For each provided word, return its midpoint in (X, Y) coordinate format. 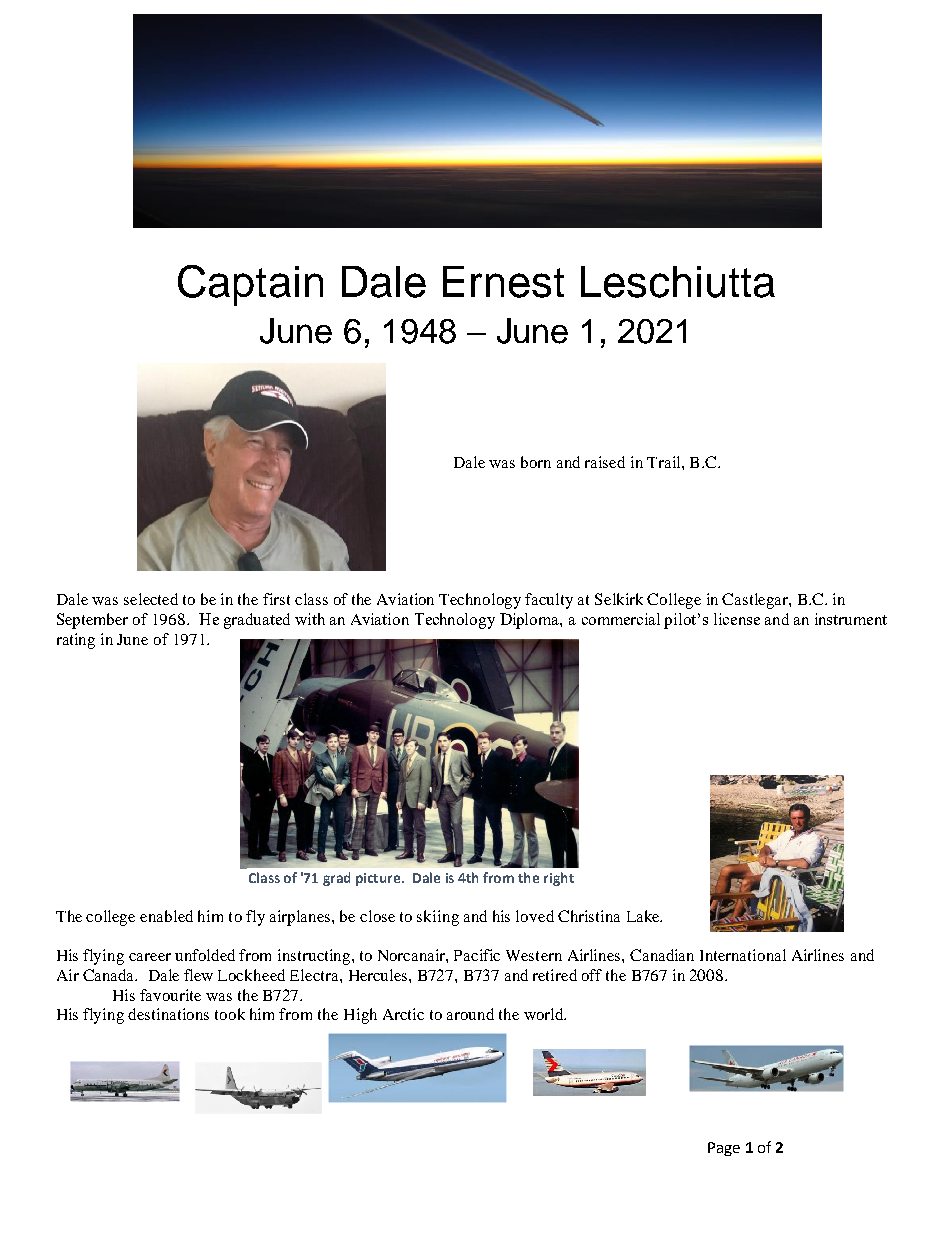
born (536, 462)
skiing (438, 918)
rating (76, 641)
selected (151, 599)
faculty (549, 601)
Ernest (503, 282)
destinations (168, 1014)
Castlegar (756, 601)
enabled (166, 916)
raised (605, 462)
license (737, 619)
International (743, 955)
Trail (665, 462)
